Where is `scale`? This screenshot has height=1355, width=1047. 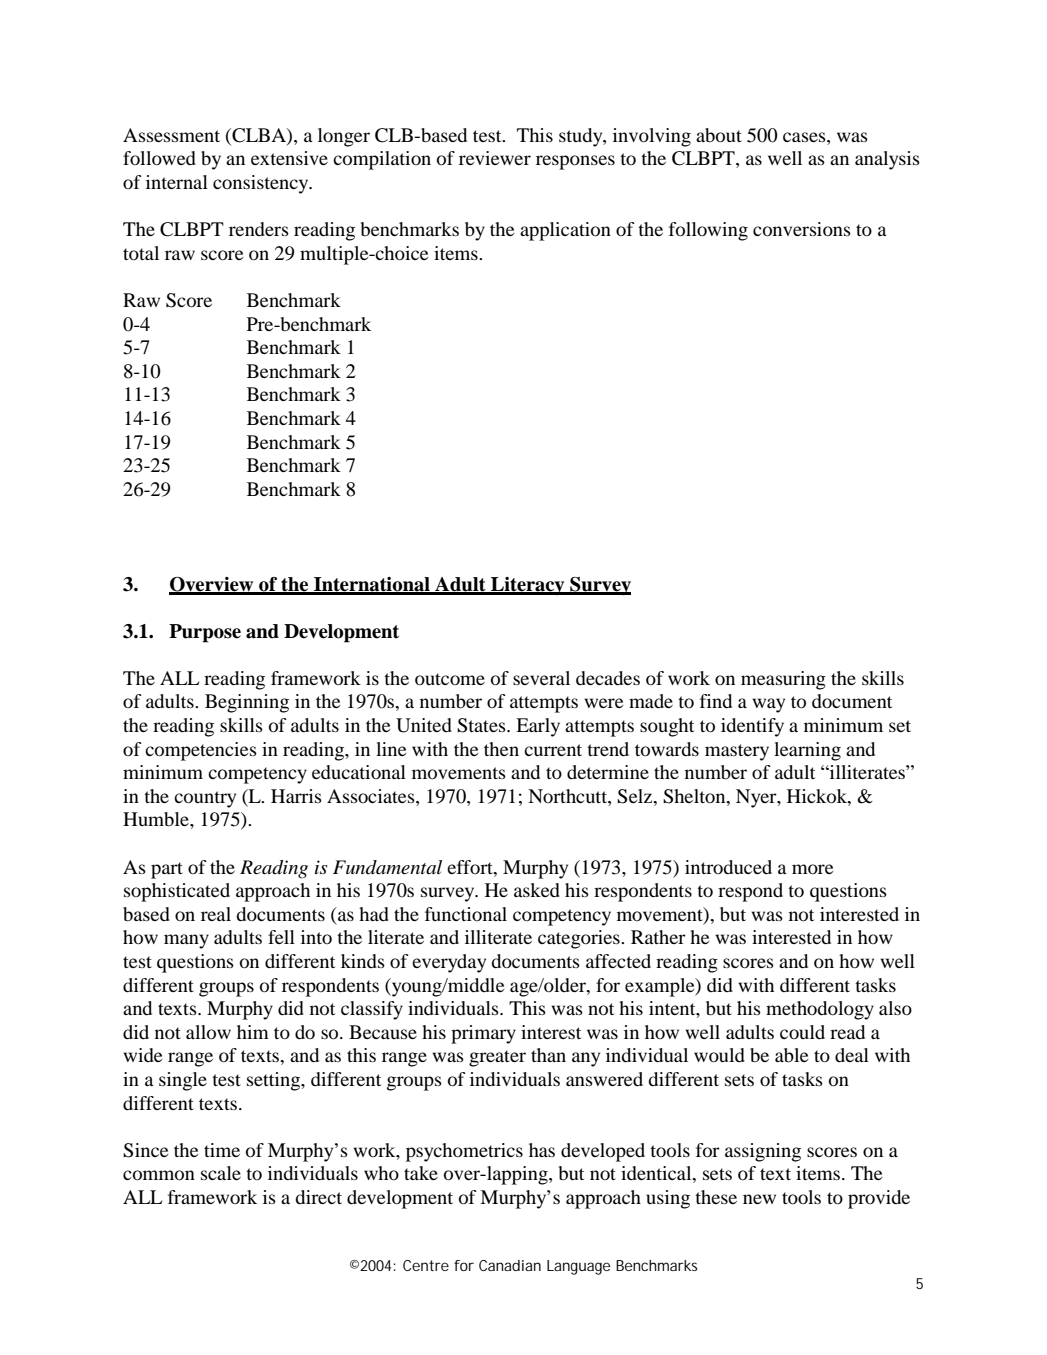 scale is located at coordinates (221, 1173).
